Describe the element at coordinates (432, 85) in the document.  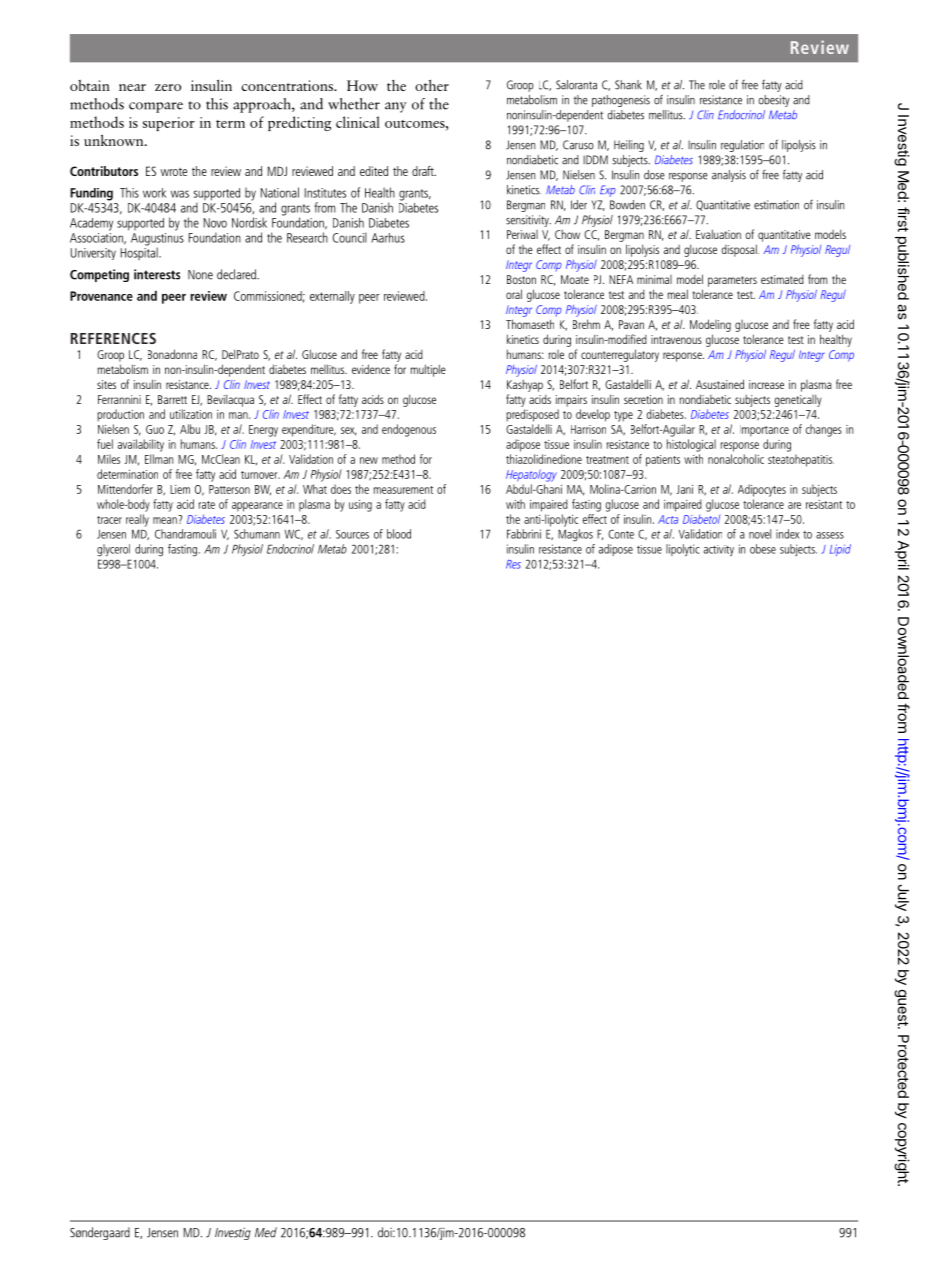
I see `other` at that location.
